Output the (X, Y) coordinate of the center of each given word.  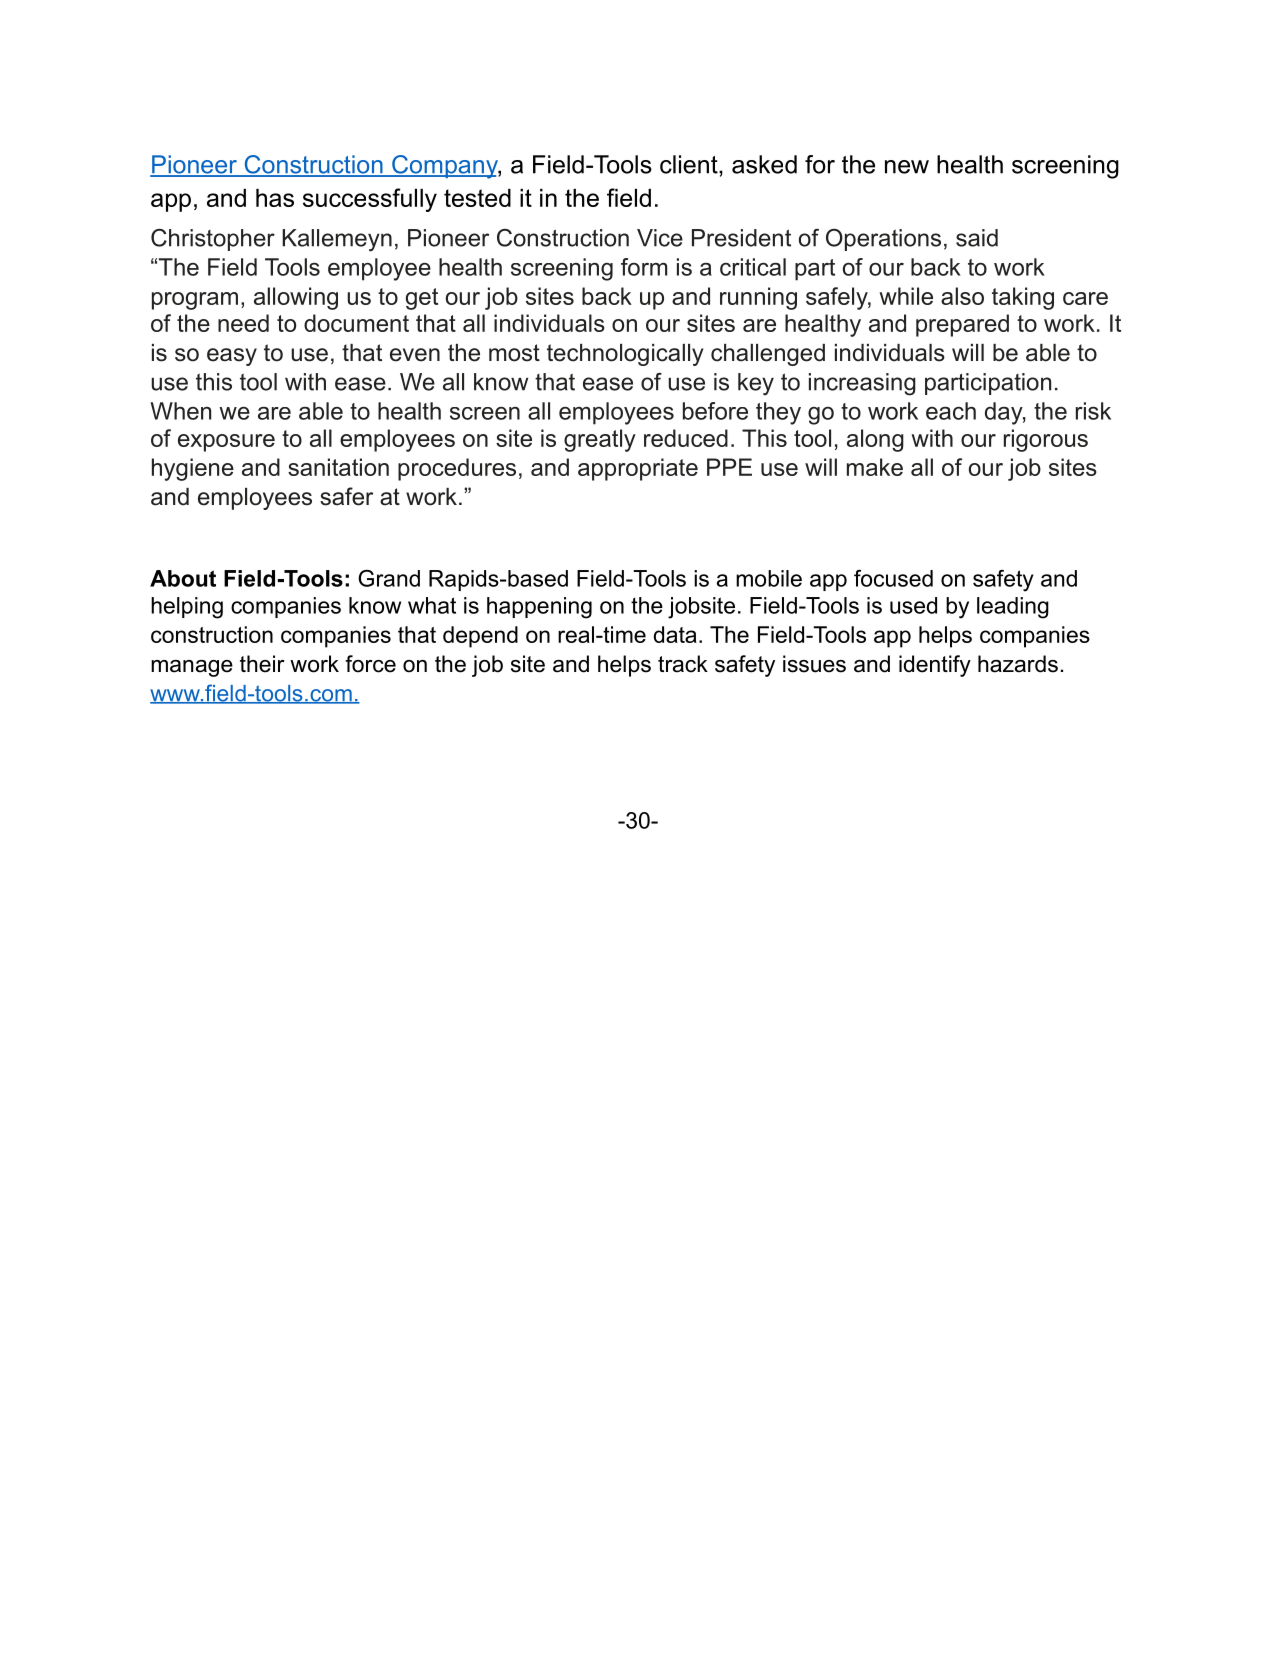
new (907, 167)
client (690, 164)
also (962, 296)
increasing (862, 384)
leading (1013, 608)
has (275, 198)
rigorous (1046, 440)
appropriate (638, 469)
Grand (389, 578)
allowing (296, 298)
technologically (625, 355)
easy (232, 357)
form (644, 267)
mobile (769, 578)
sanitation (338, 467)
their (262, 664)
